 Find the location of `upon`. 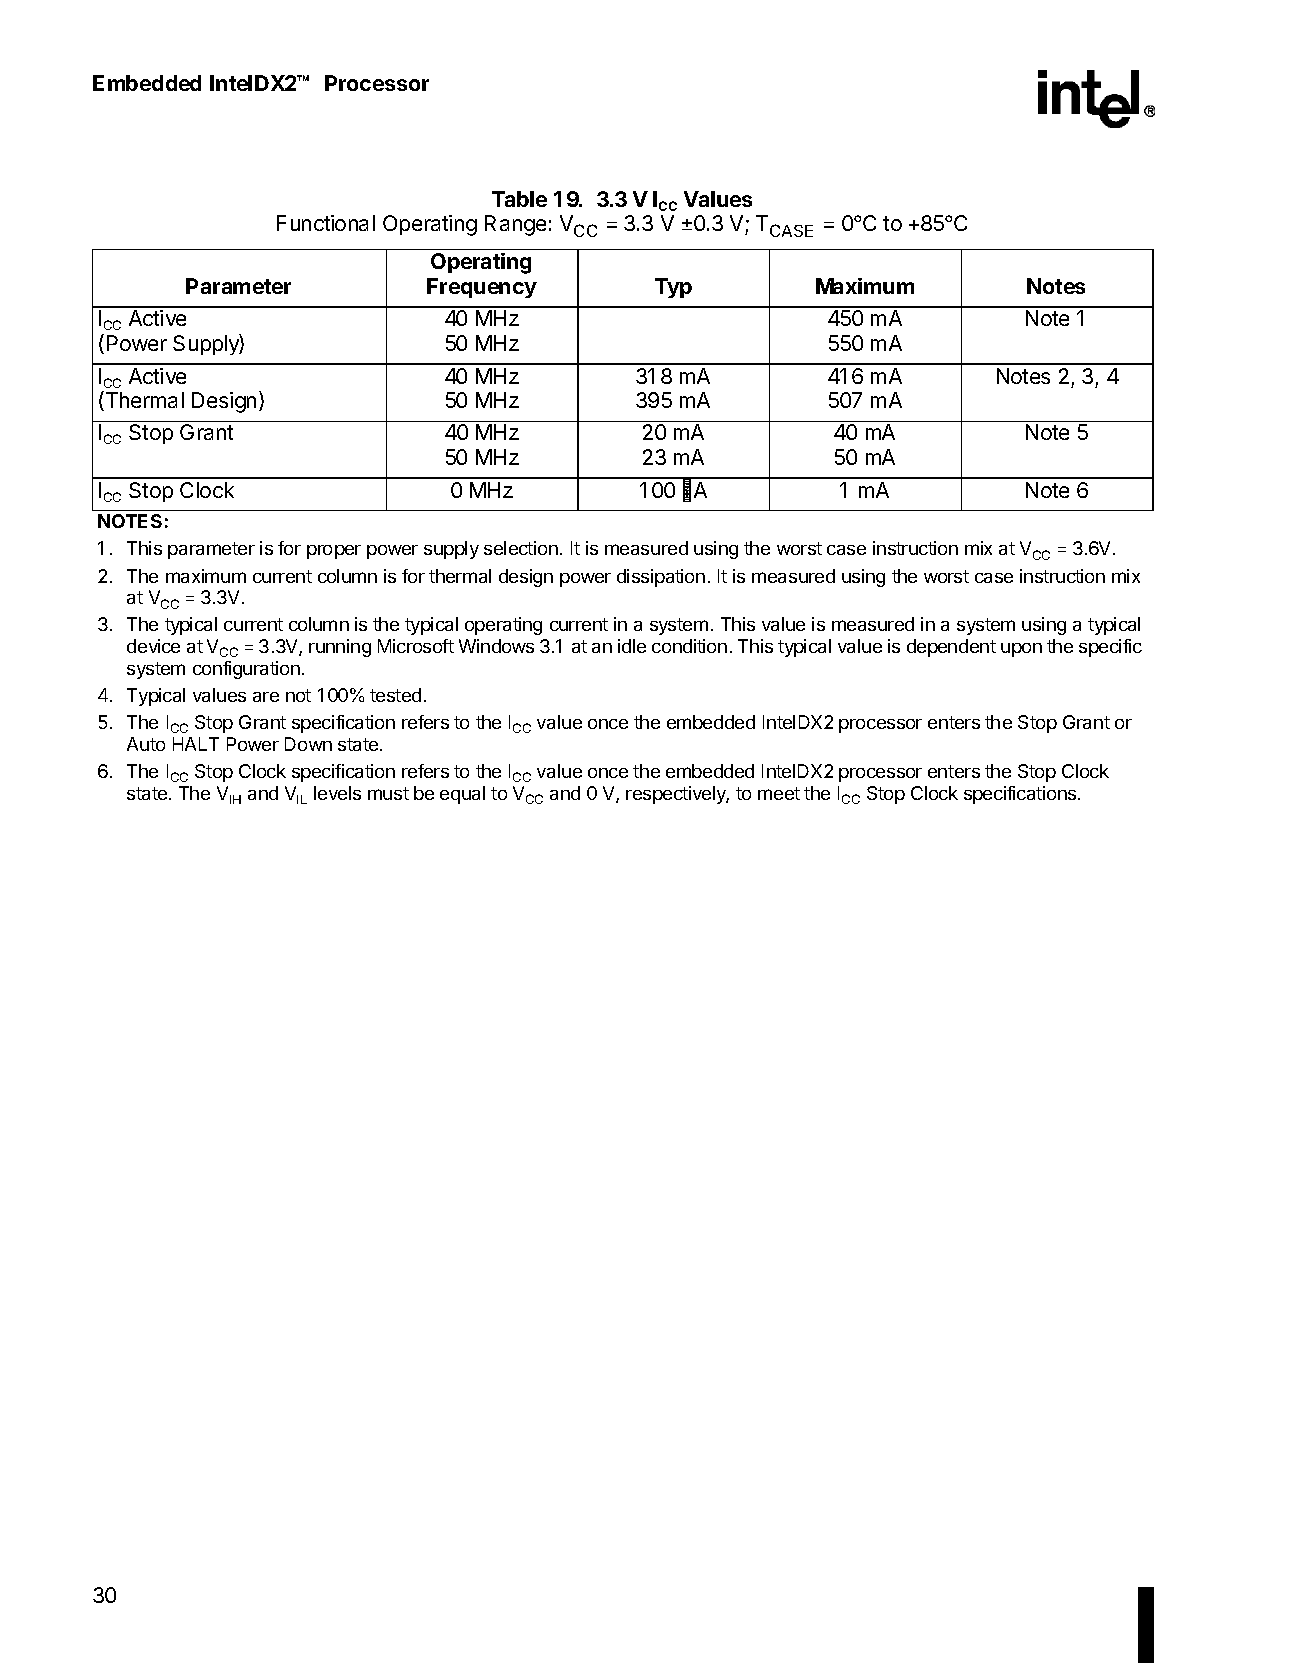

upon is located at coordinates (1021, 650).
